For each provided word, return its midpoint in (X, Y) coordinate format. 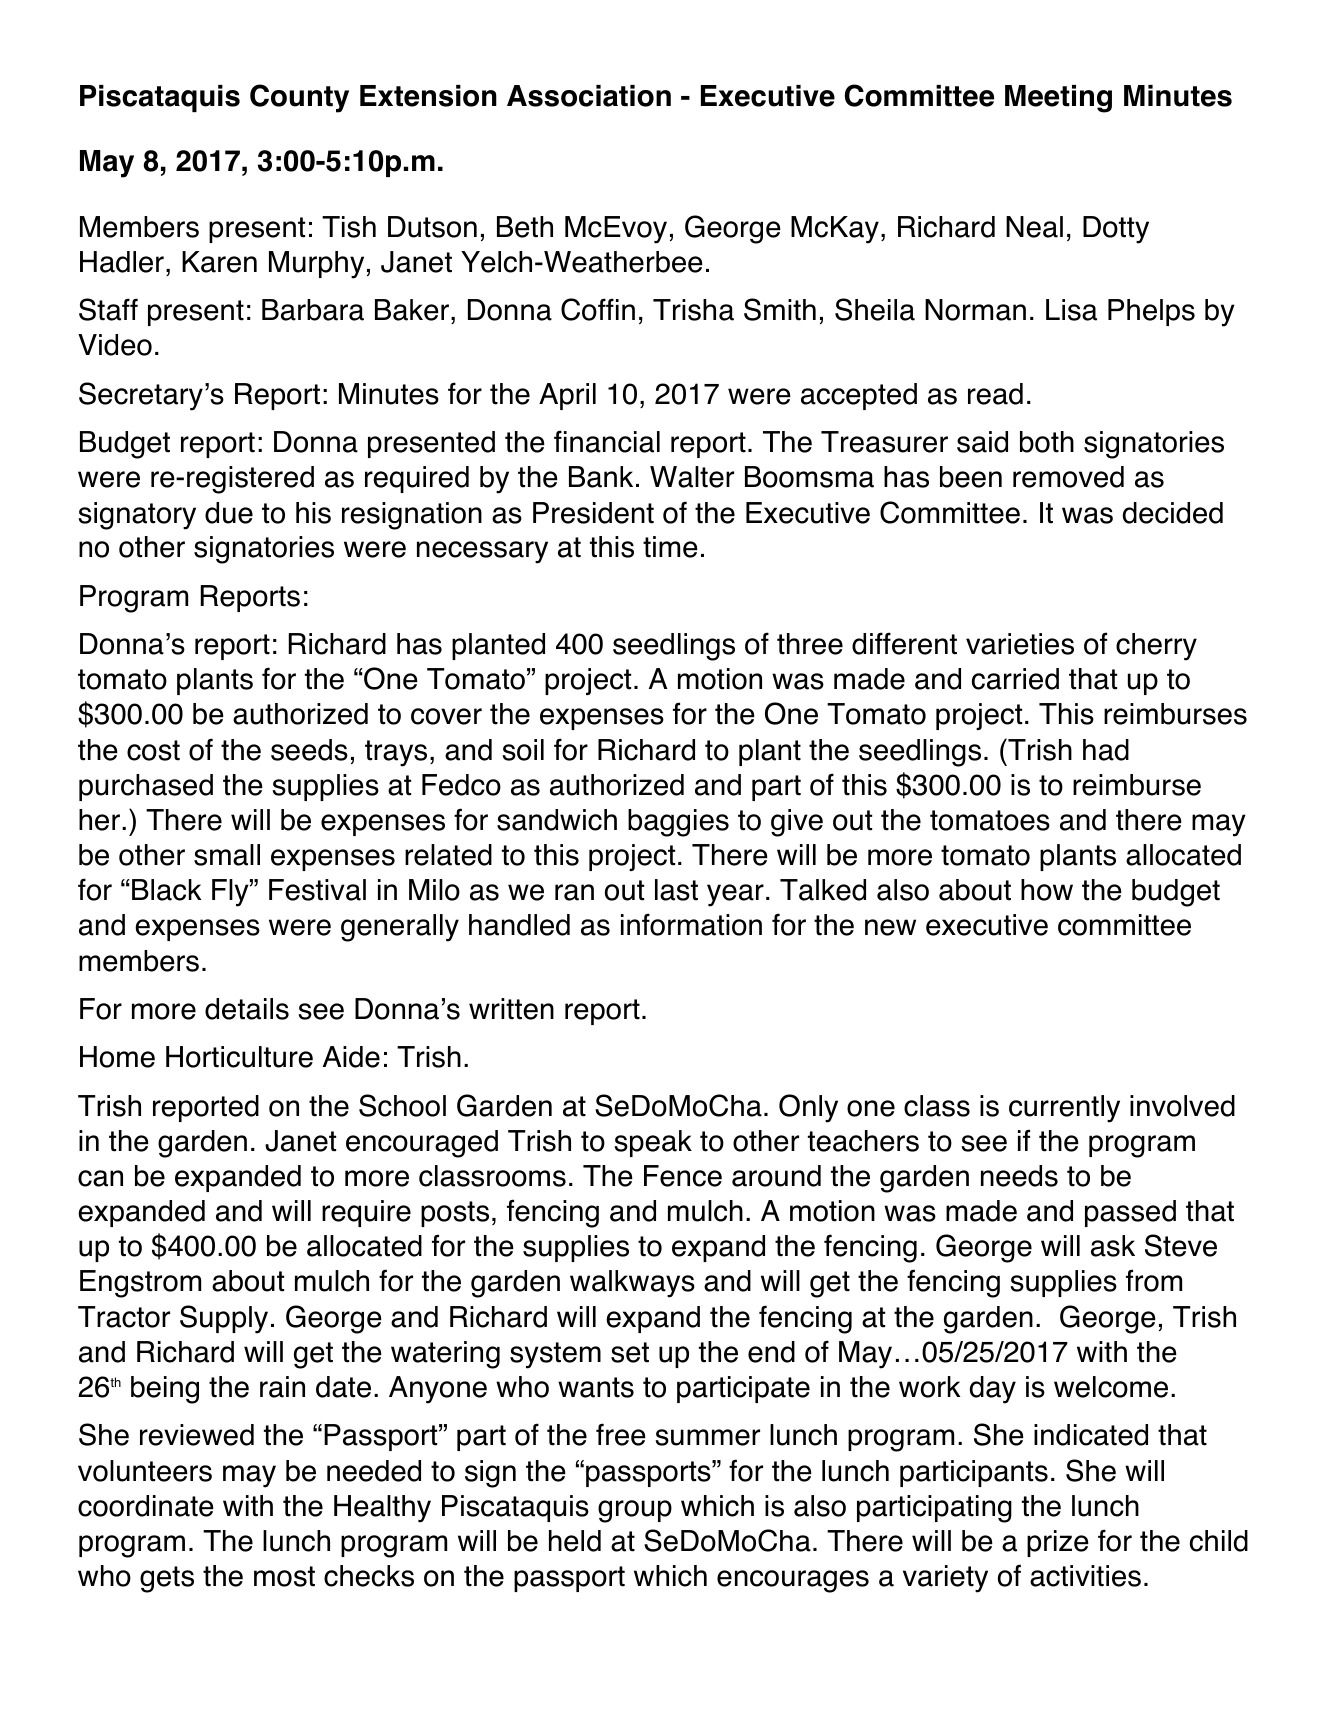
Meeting (1058, 99)
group (635, 1511)
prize (1058, 1543)
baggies (678, 823)
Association (589, 96)
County (299, 98)
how (1047, 890)
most (284, 1576)
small (227, 855)
